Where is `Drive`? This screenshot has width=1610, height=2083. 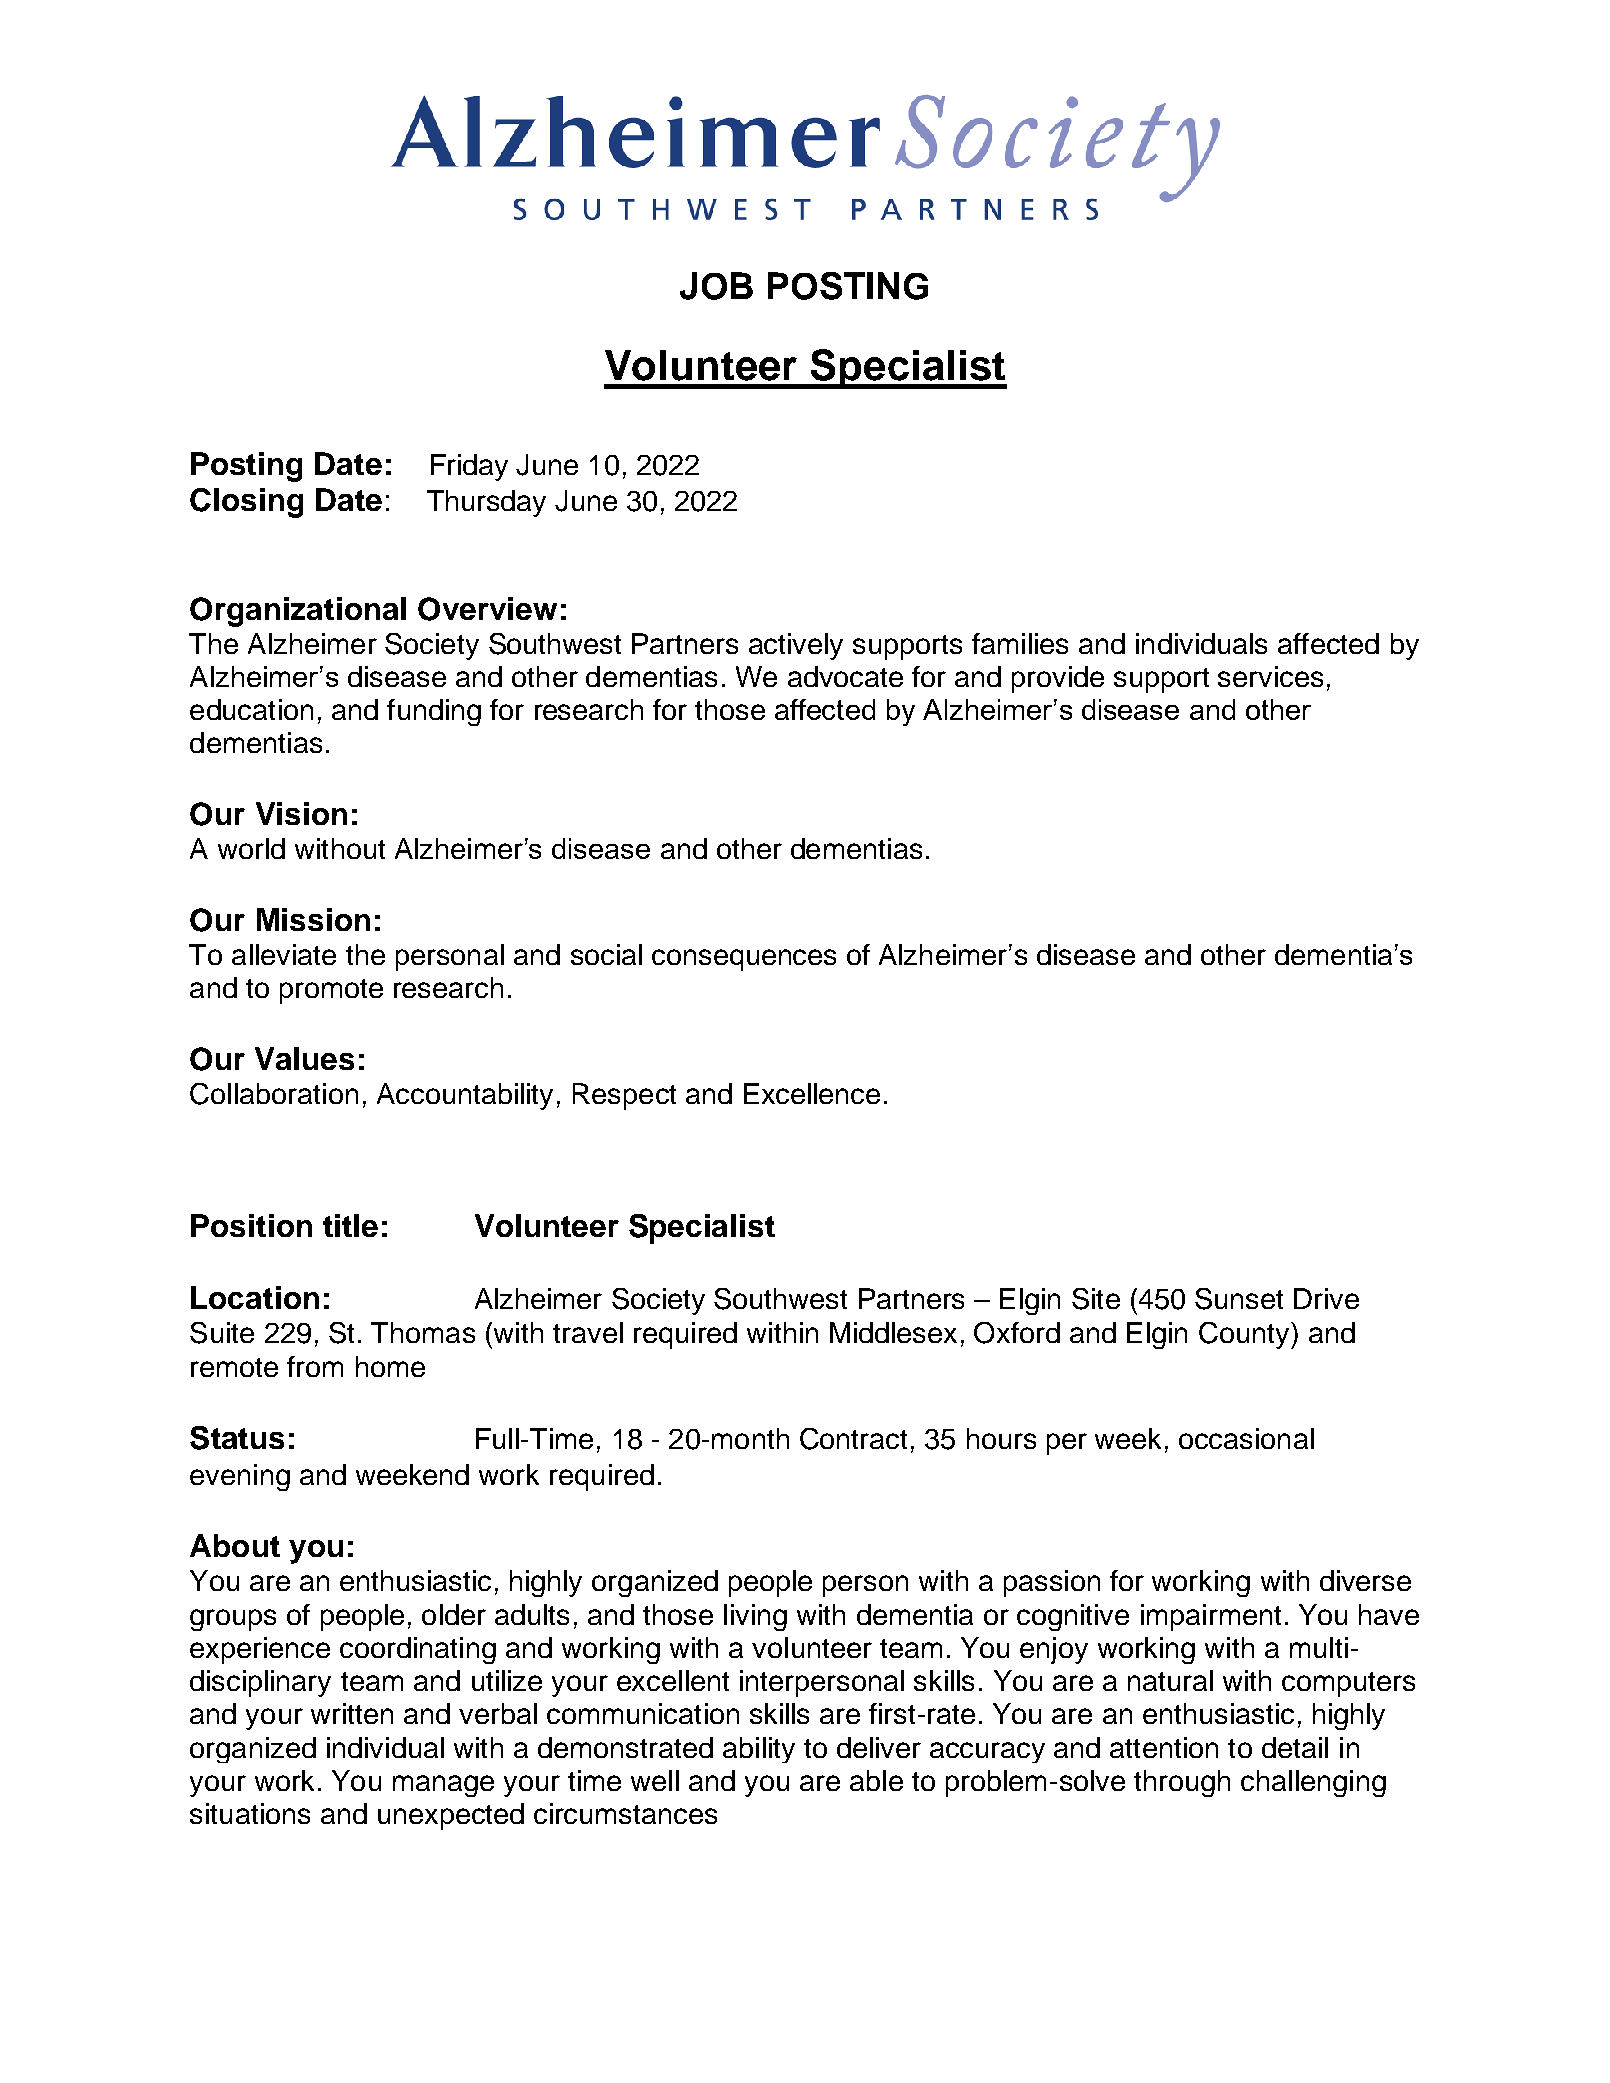
Drive is located at coordinates (1326, 1298).
